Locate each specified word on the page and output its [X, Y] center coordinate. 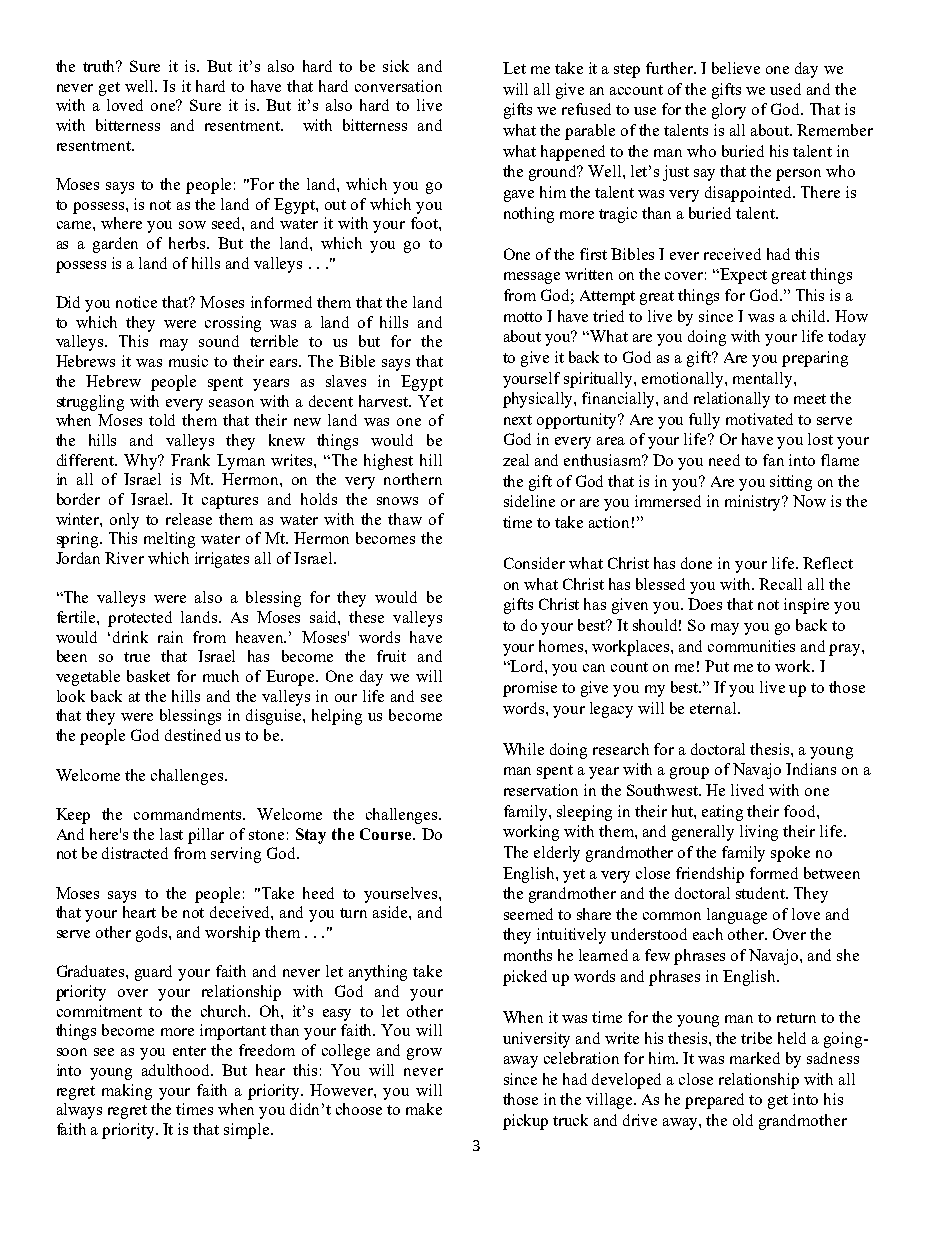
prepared [714, 1101]
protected [140, 619]
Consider [534, 563]
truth [100, 66]
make [424, 1109]
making [127, 1092]
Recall [780, 584]
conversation [398, 86]
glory [729, 111]
